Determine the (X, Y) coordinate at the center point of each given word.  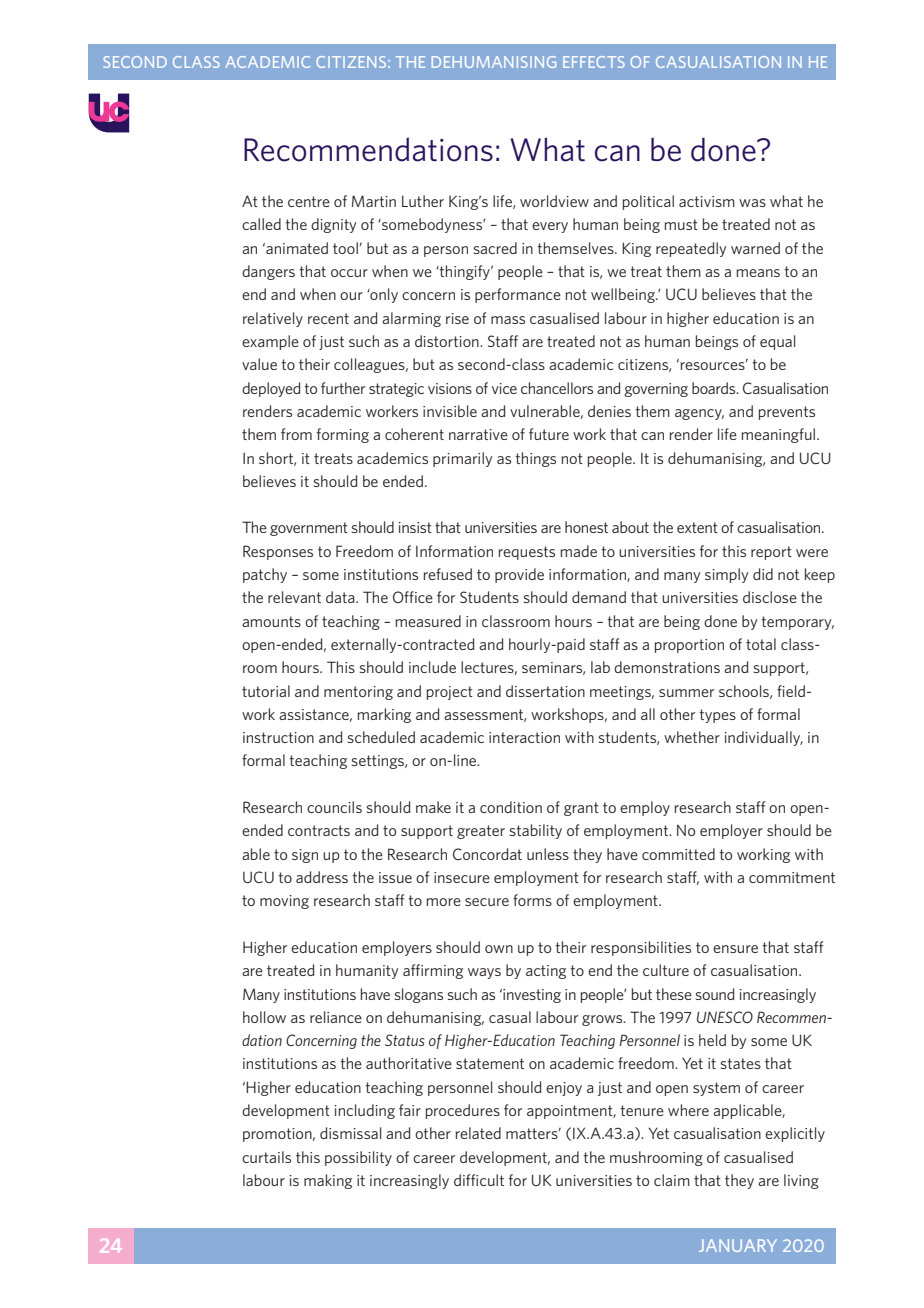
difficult (479, 1180)
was (752, 203)
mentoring (358, 693)
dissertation (545, 691)
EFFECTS (594, 62)
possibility (358, 1158)
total (761, 644)
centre (309, 201)
